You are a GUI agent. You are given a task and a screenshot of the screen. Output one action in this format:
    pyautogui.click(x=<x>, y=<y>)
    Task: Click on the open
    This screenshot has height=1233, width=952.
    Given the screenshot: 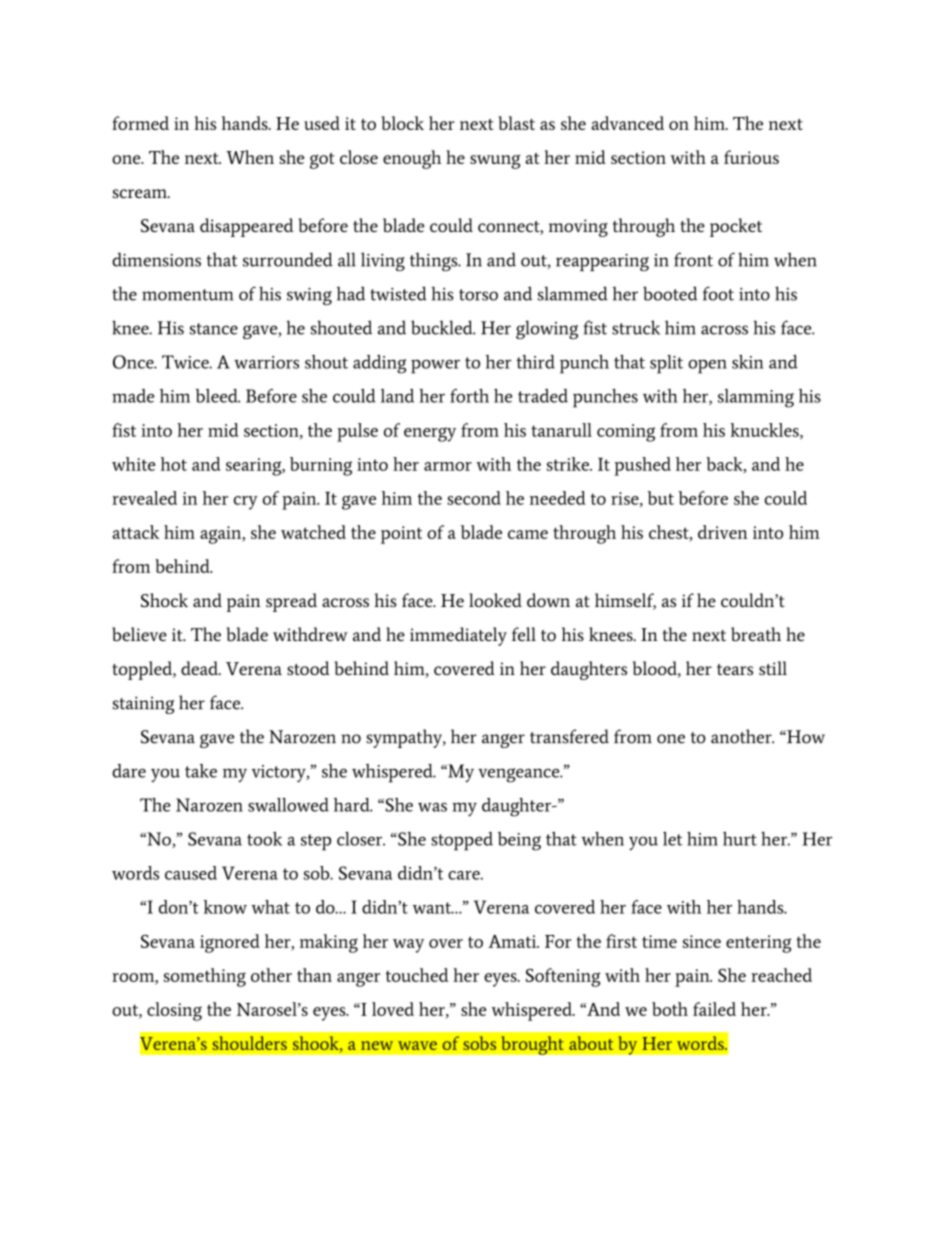 What is the action you would take?
    pyautogui.click(x=707, y=367)
